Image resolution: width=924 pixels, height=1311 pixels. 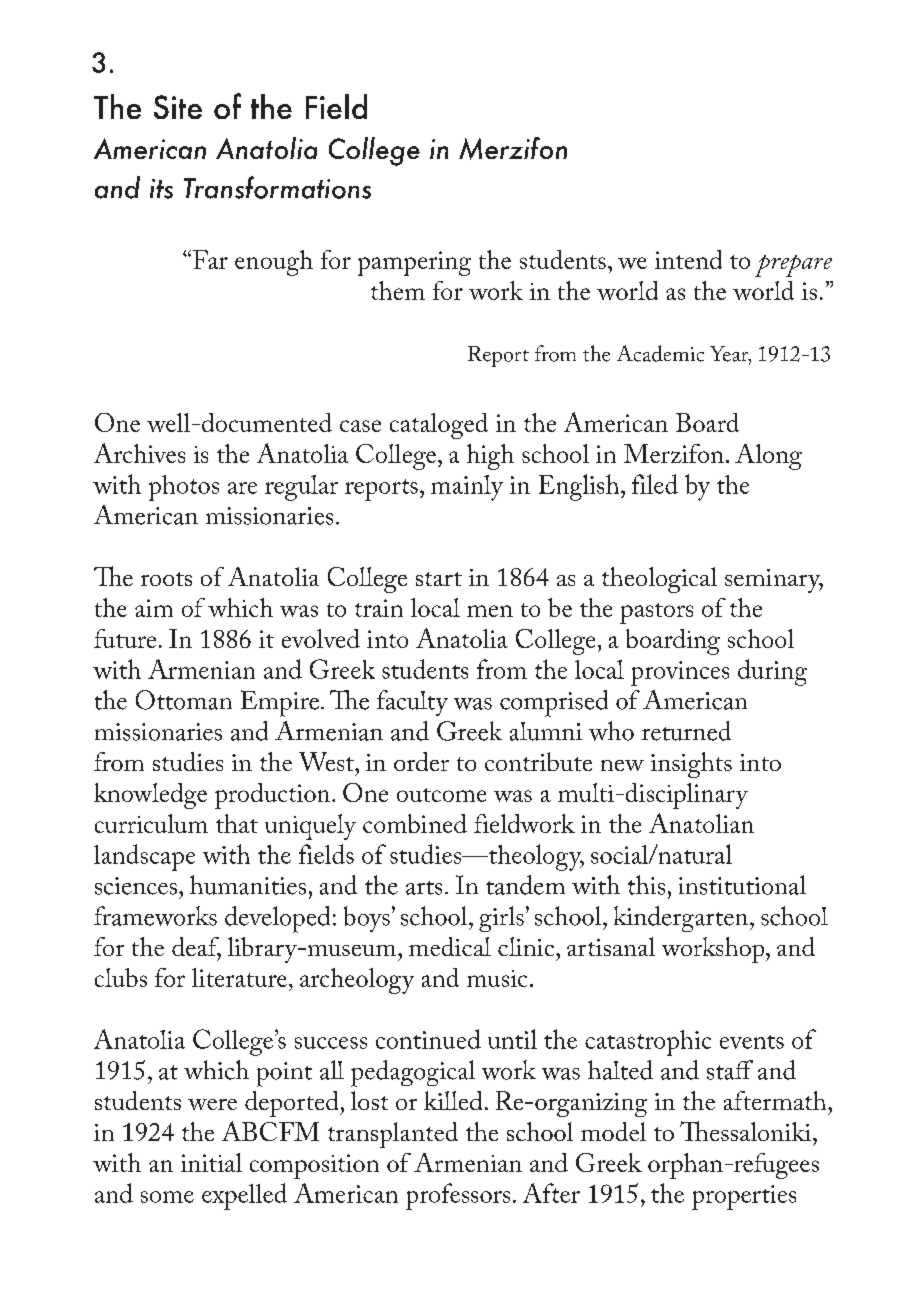 I want to click on intend, so click(x=688, y=259).
